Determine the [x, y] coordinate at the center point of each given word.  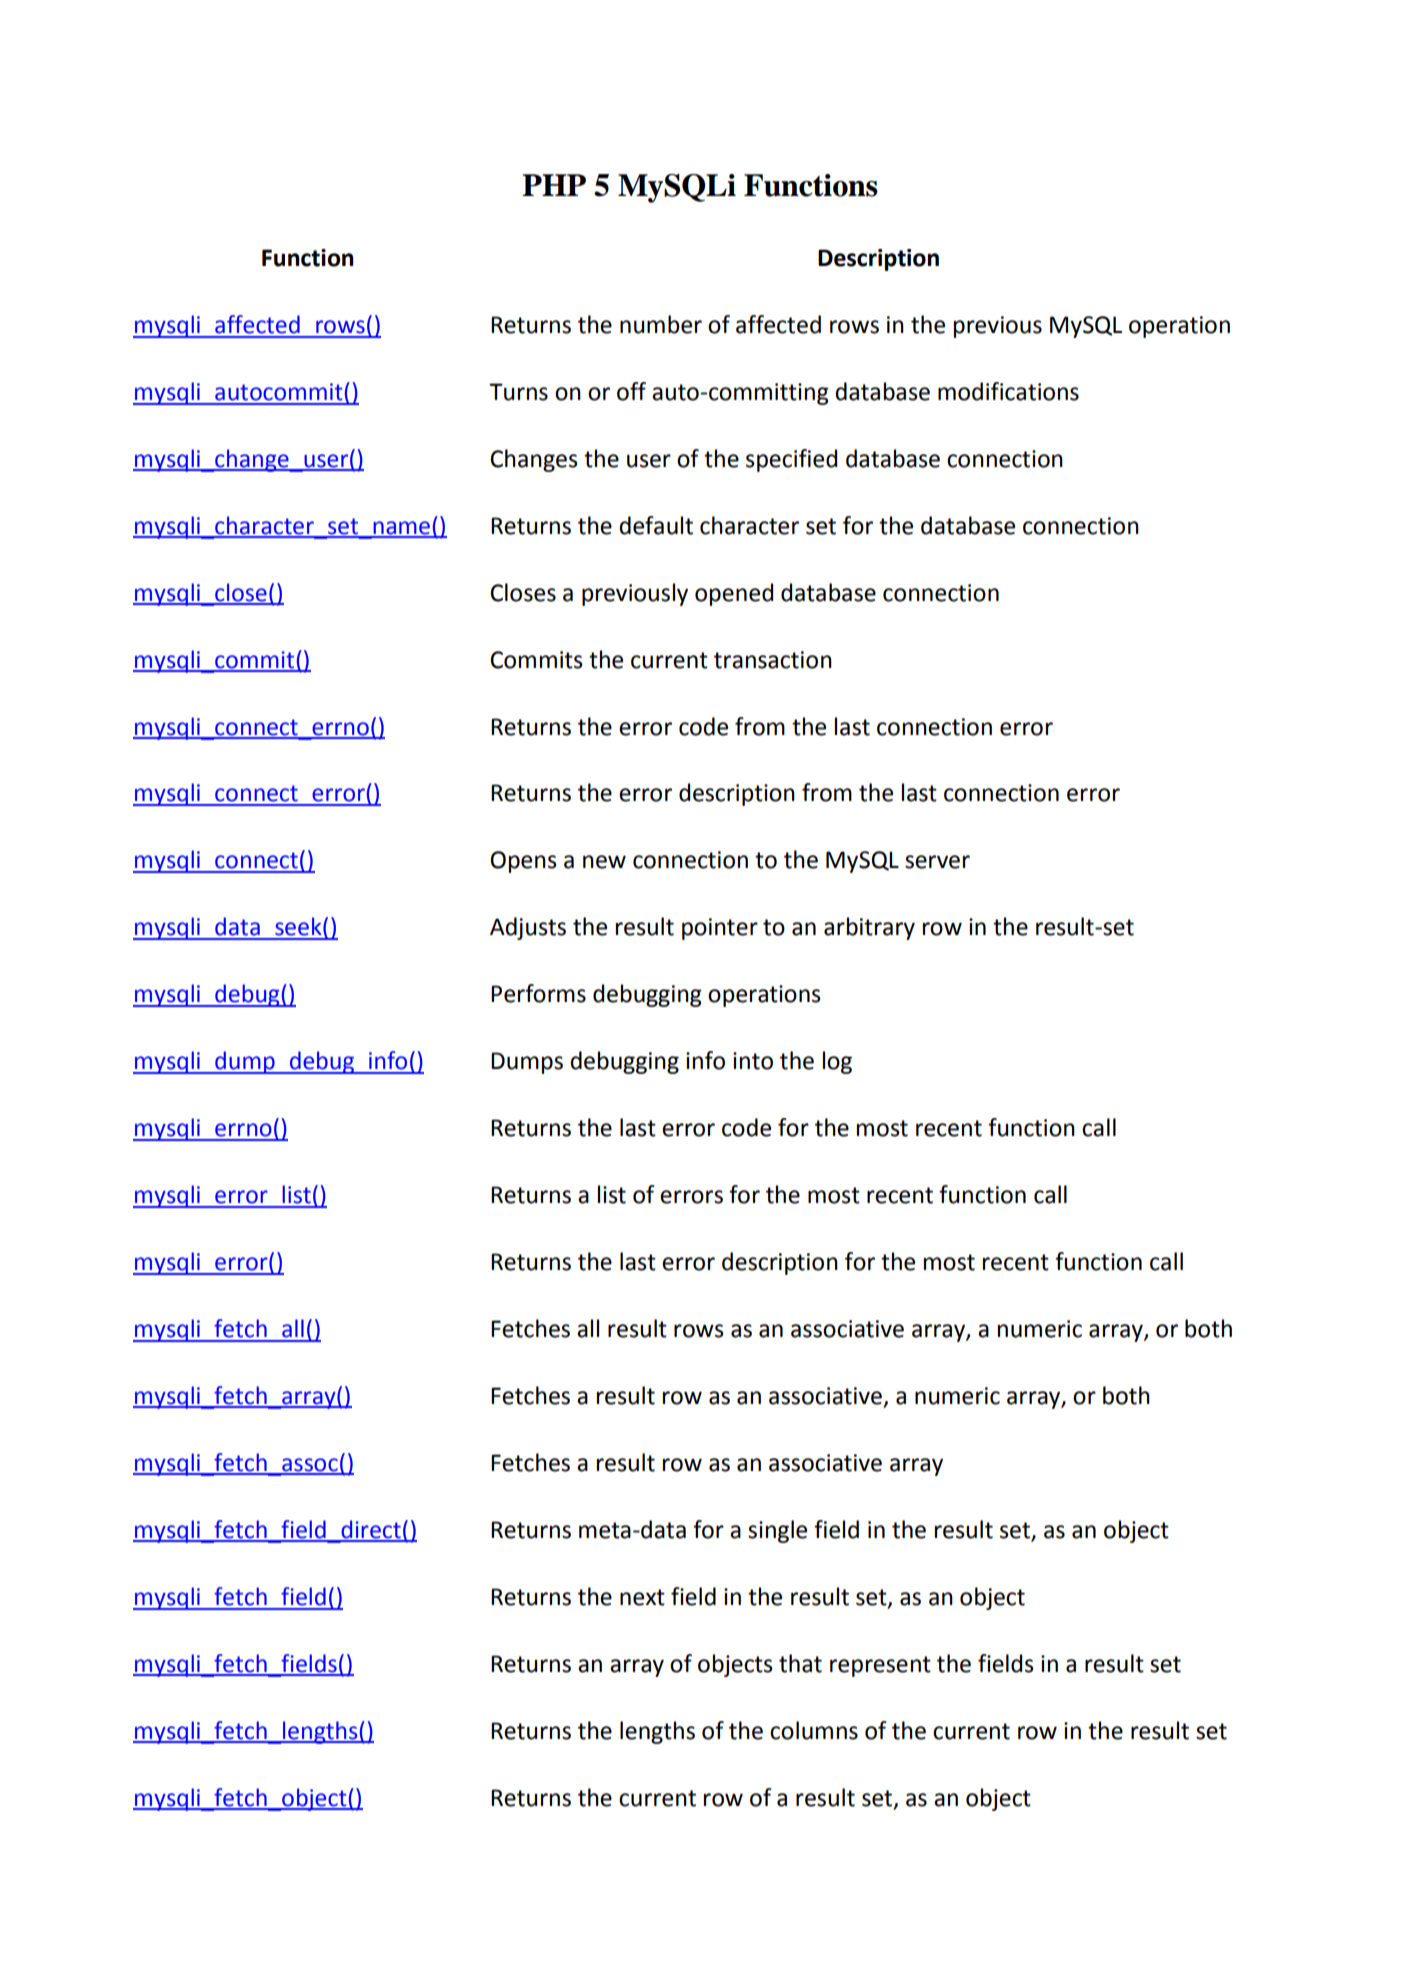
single [777, 1531]
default [656, 525]
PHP [554, 185]
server [937, 862]
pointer [720, 929]
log [837, 1062]
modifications [1008, 391]
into [753, 1061]
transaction [773, 660]
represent [880, 1666]
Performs [538, 993]
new [604, 862]
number [661, 324]
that [800, 1663]
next [642, 1597]
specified [791, 460]
